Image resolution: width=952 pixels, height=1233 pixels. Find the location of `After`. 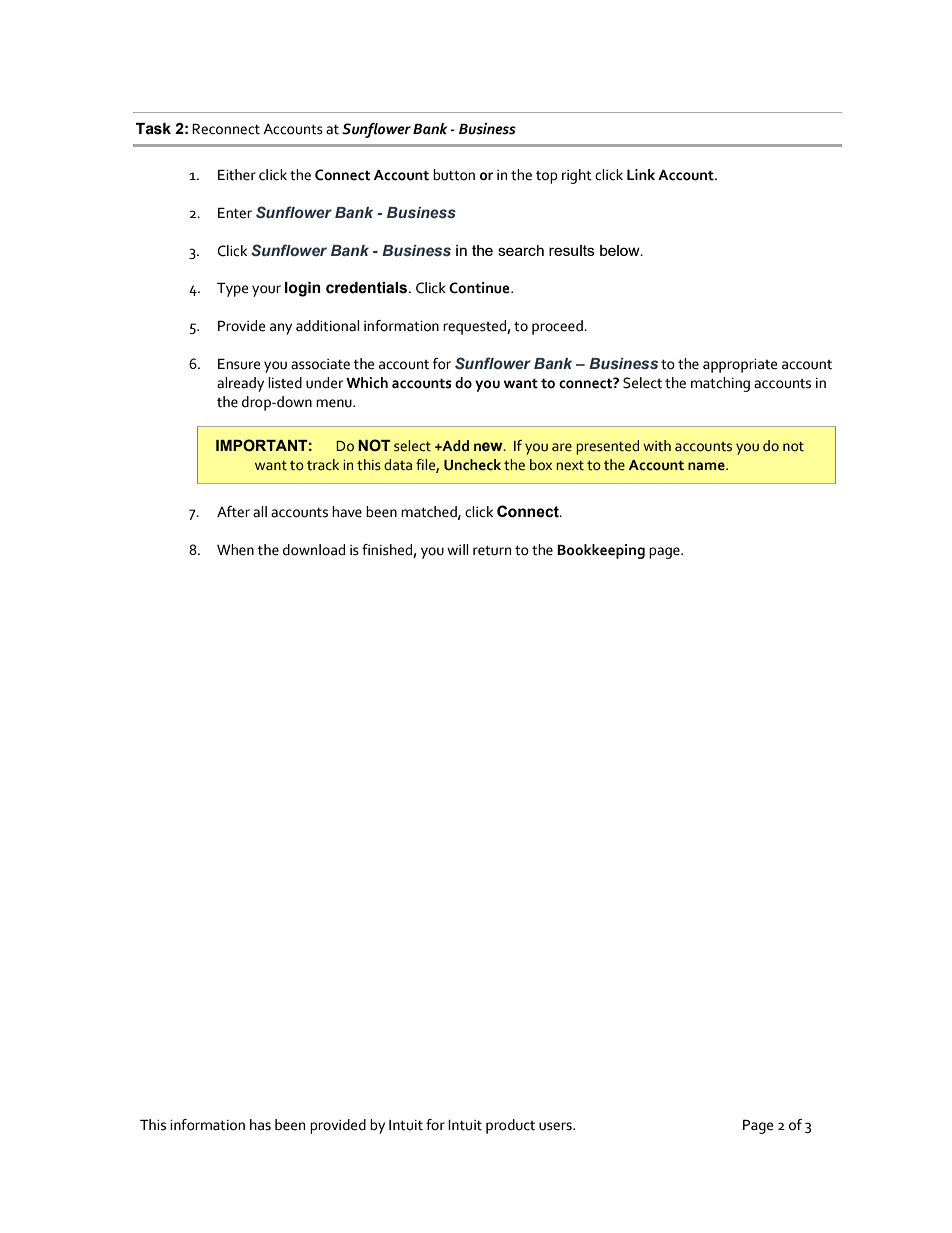

After is located at coordinates (233, 512).
